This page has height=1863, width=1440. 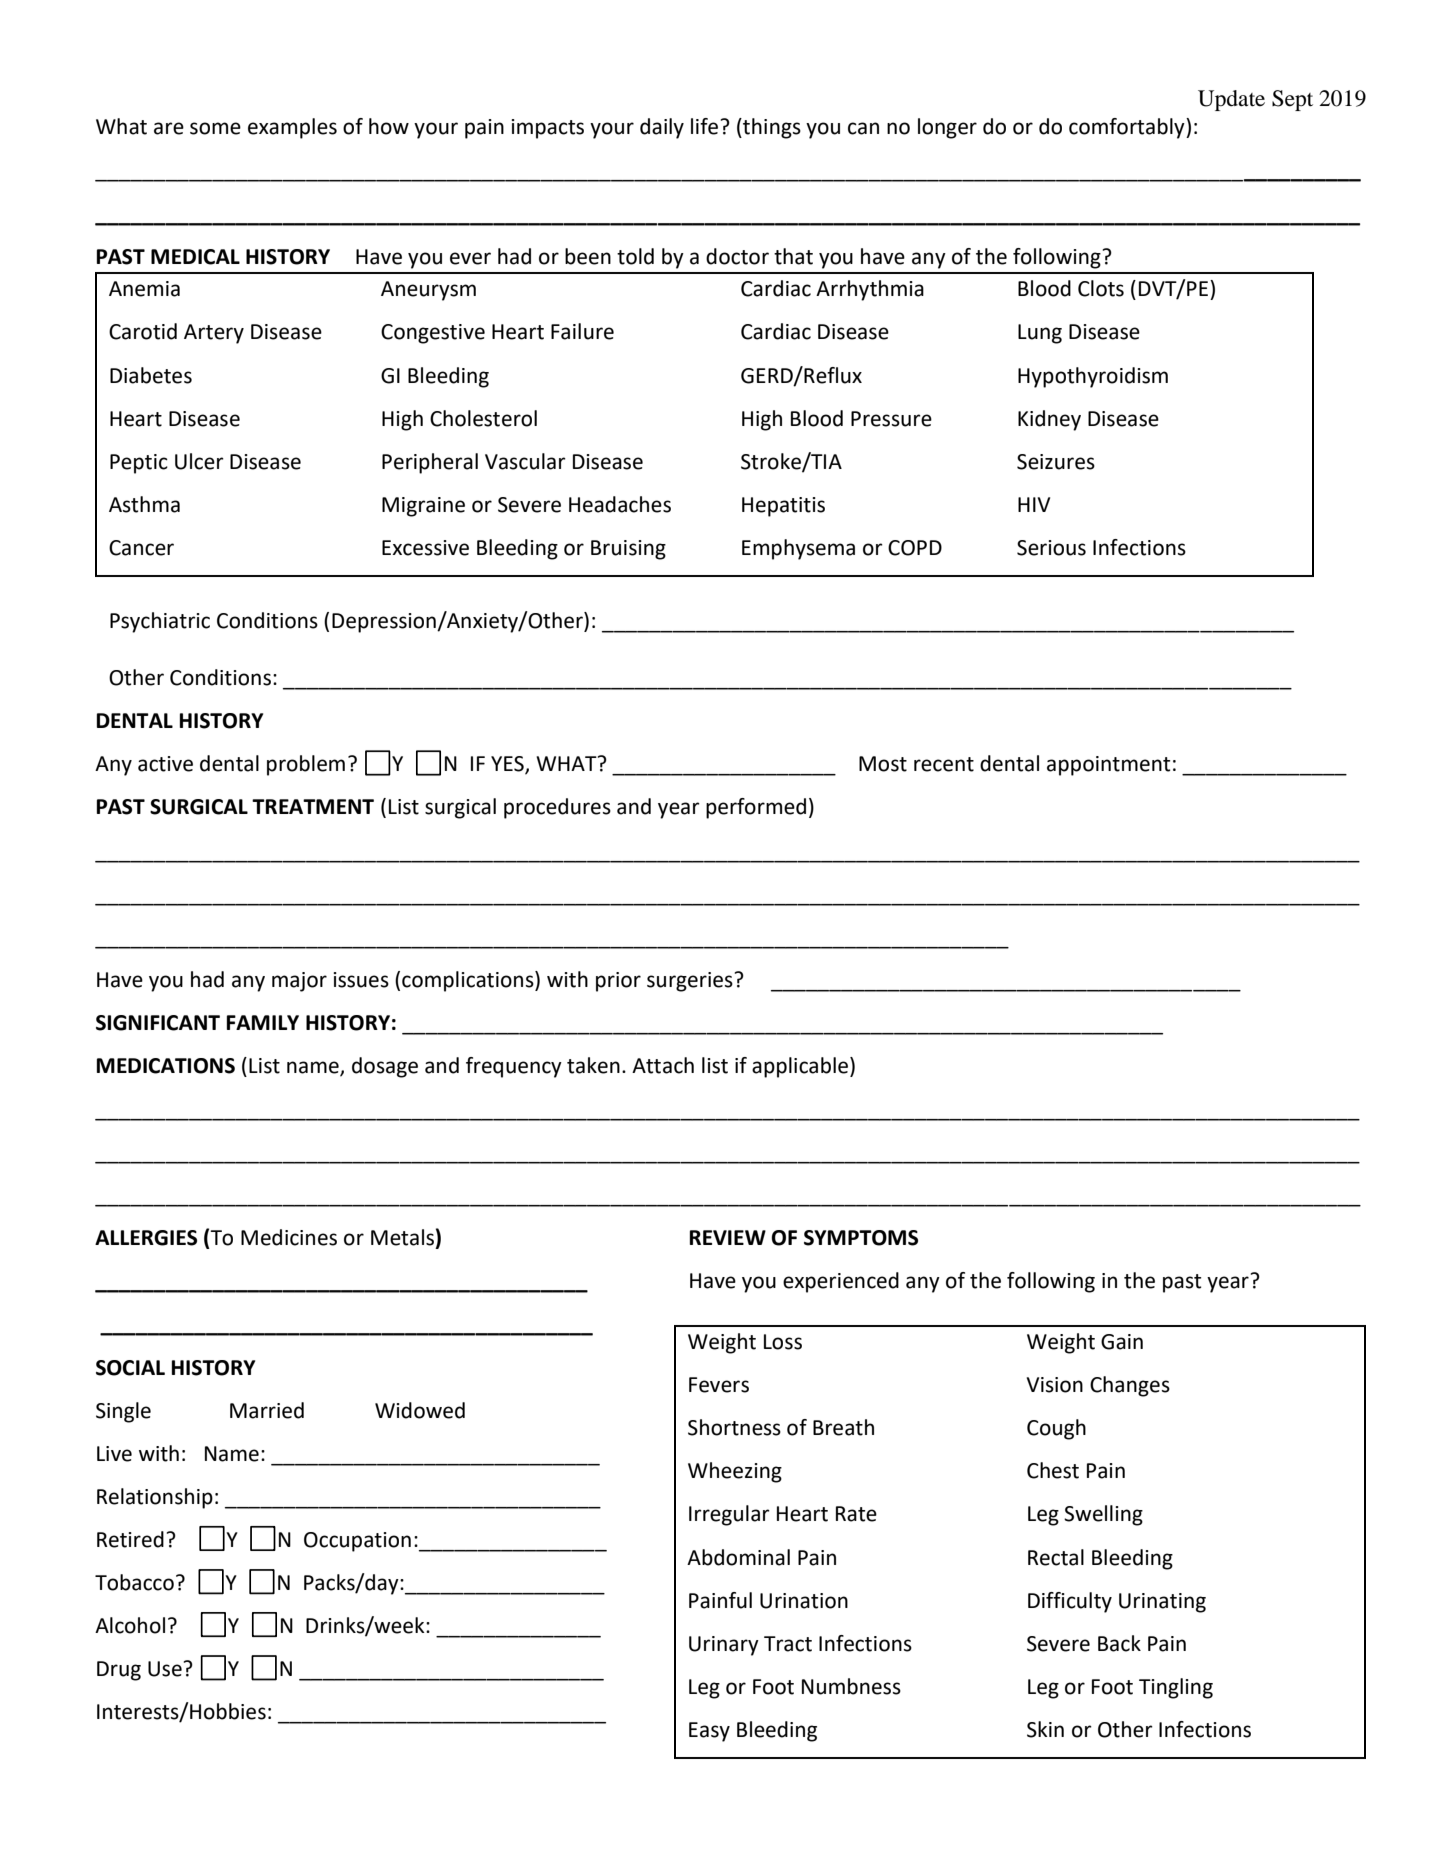 I want to click on Use, so click(x=165, y=1669).
